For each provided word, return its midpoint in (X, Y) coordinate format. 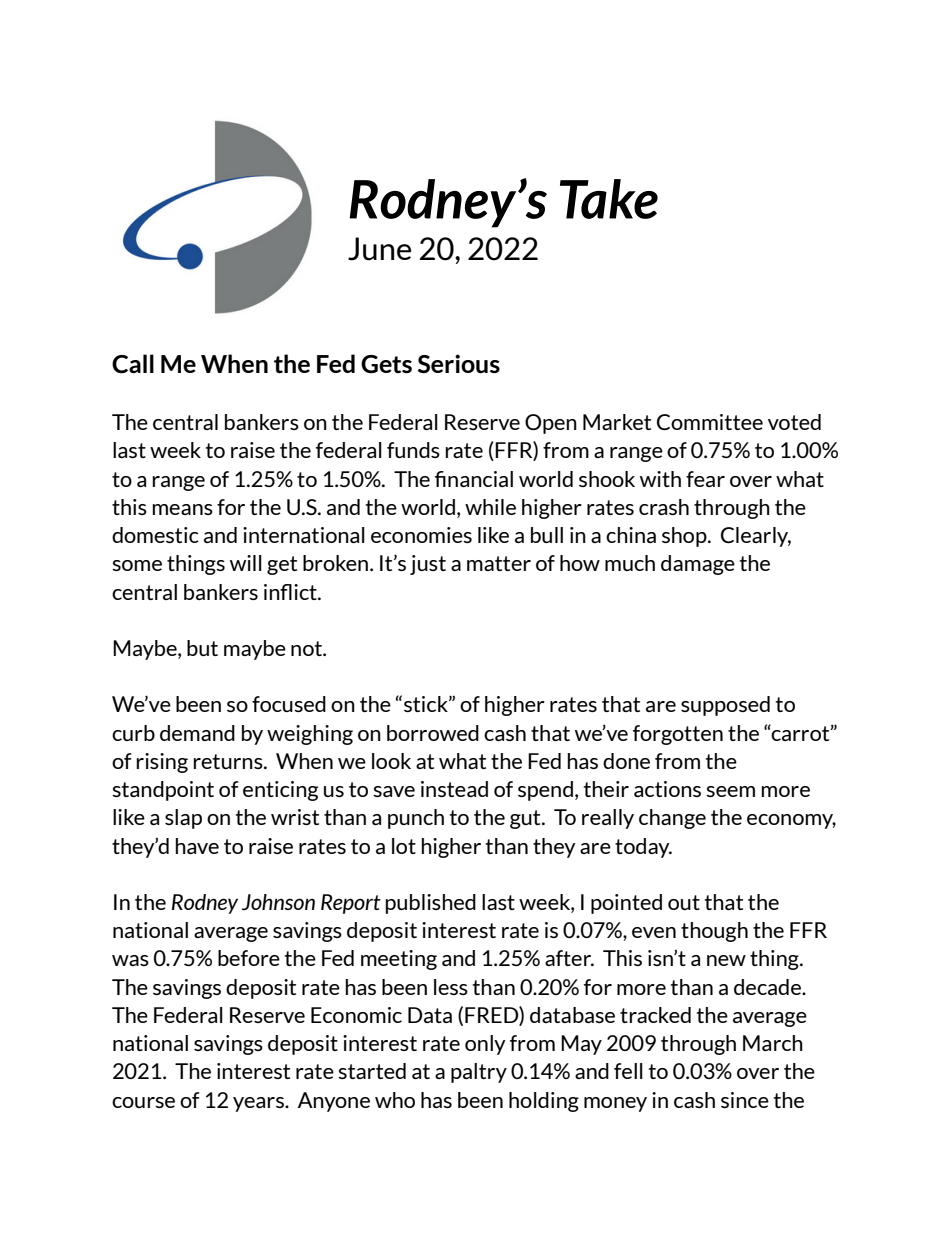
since (745, 1100)
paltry (479, 1073)
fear (705, 479)
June (379, 249)
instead (454, 789)
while (490, 507)
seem (730, 791)
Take (609, 199)
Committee (710, 422)
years (259, 1104)
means (182, 509)
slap (183, 819)
